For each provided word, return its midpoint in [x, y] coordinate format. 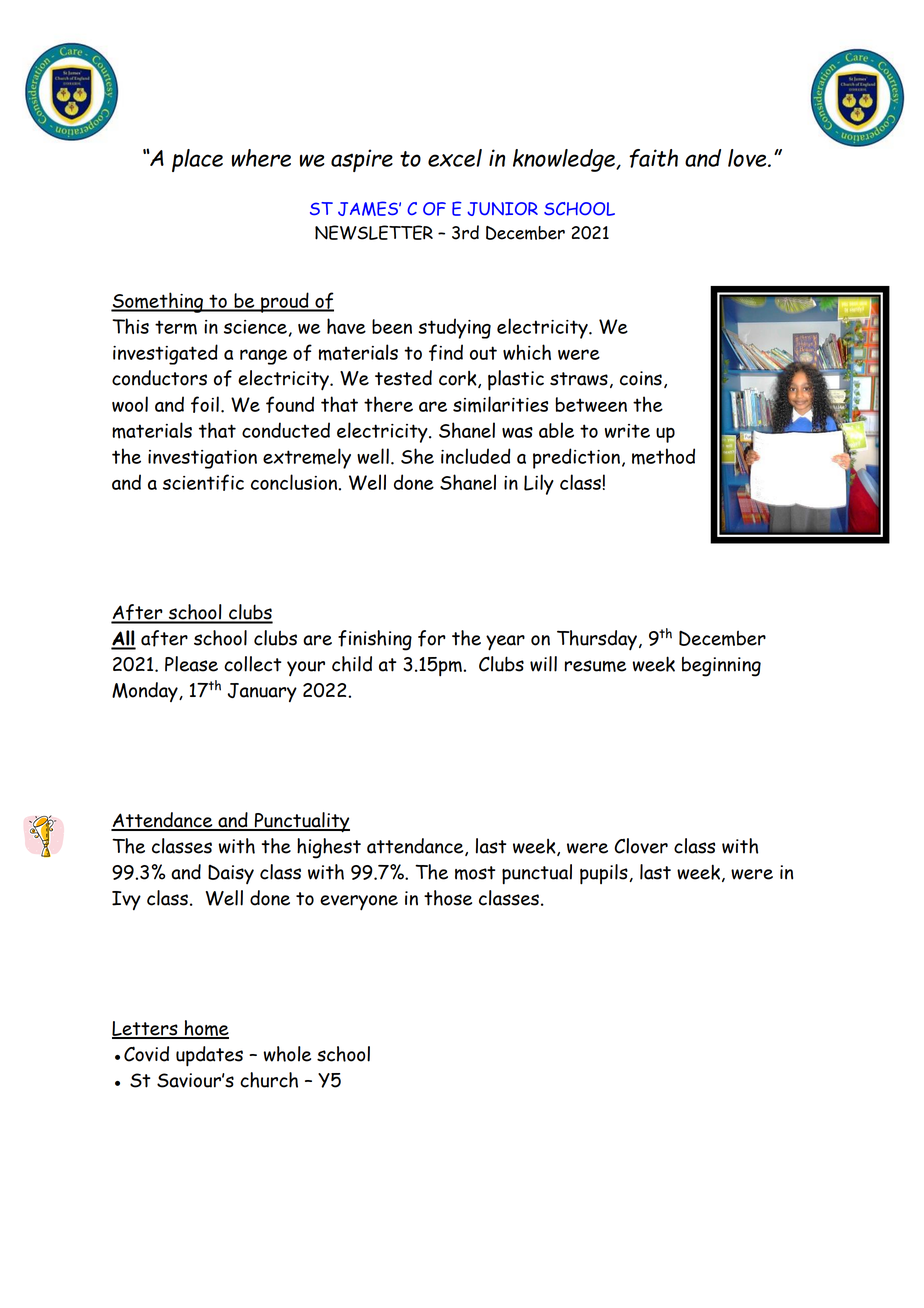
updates [209, 1056]
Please [191, 664]
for [432, 638]
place [197, 160]
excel [455, 158]
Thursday [597, 640]
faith [653, 158]
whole [287, 1054]
